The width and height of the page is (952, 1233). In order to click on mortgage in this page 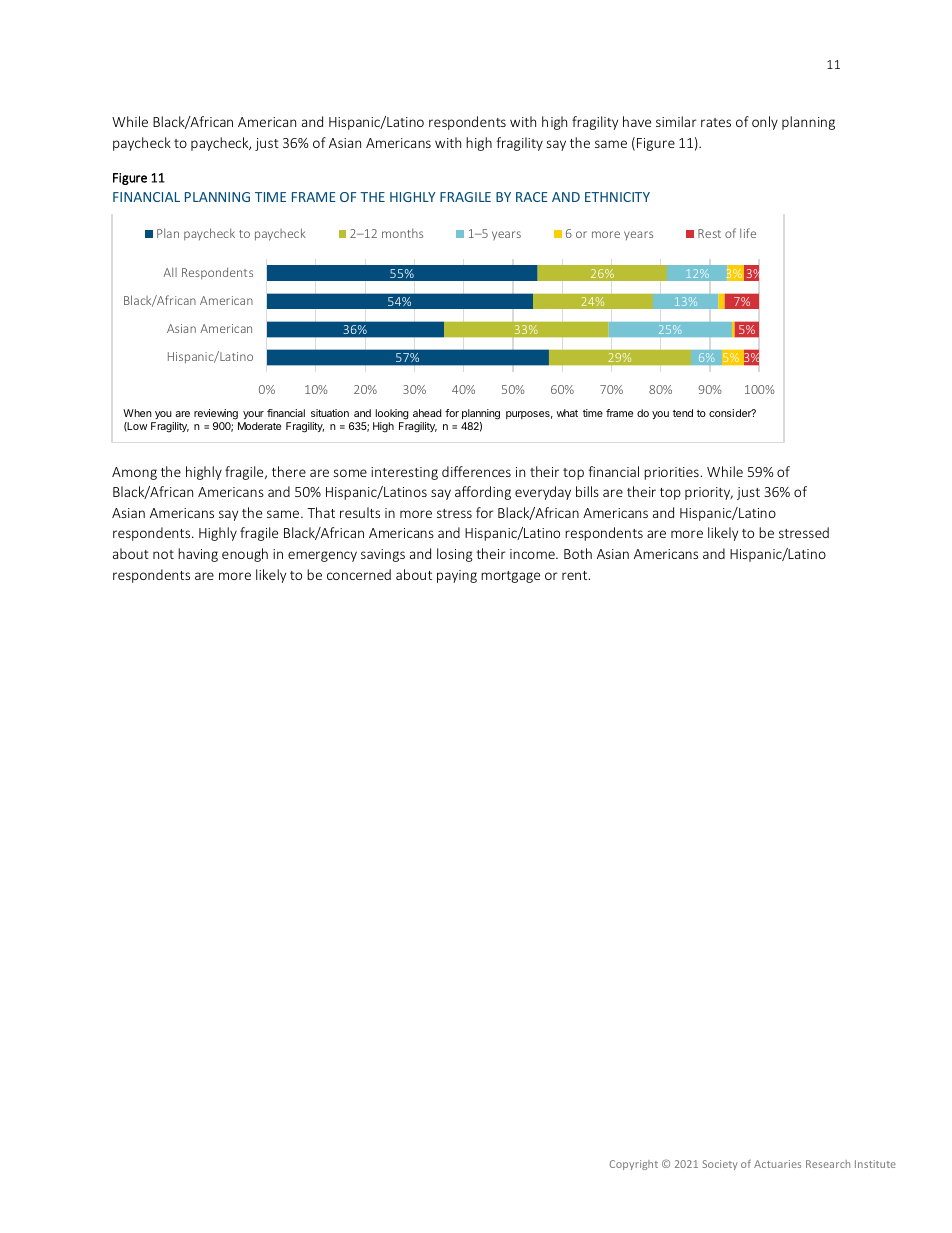, I will do `click(510, 577)`.
